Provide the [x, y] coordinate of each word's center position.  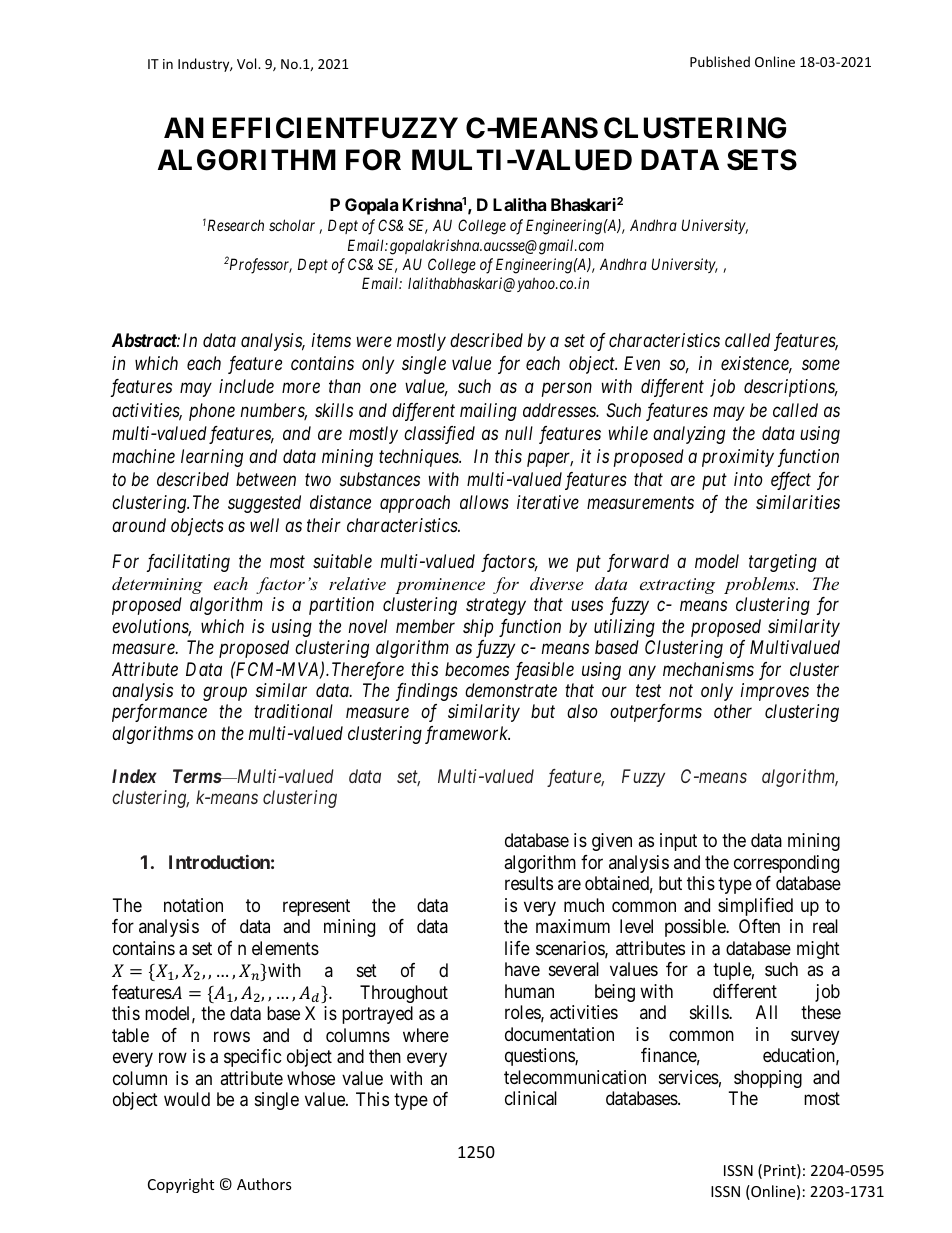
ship [478, 628]
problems [761, 585]
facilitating [188, 563]
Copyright [181, 1185]
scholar [292, 225]
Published [720, 61]
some [821, 365]
